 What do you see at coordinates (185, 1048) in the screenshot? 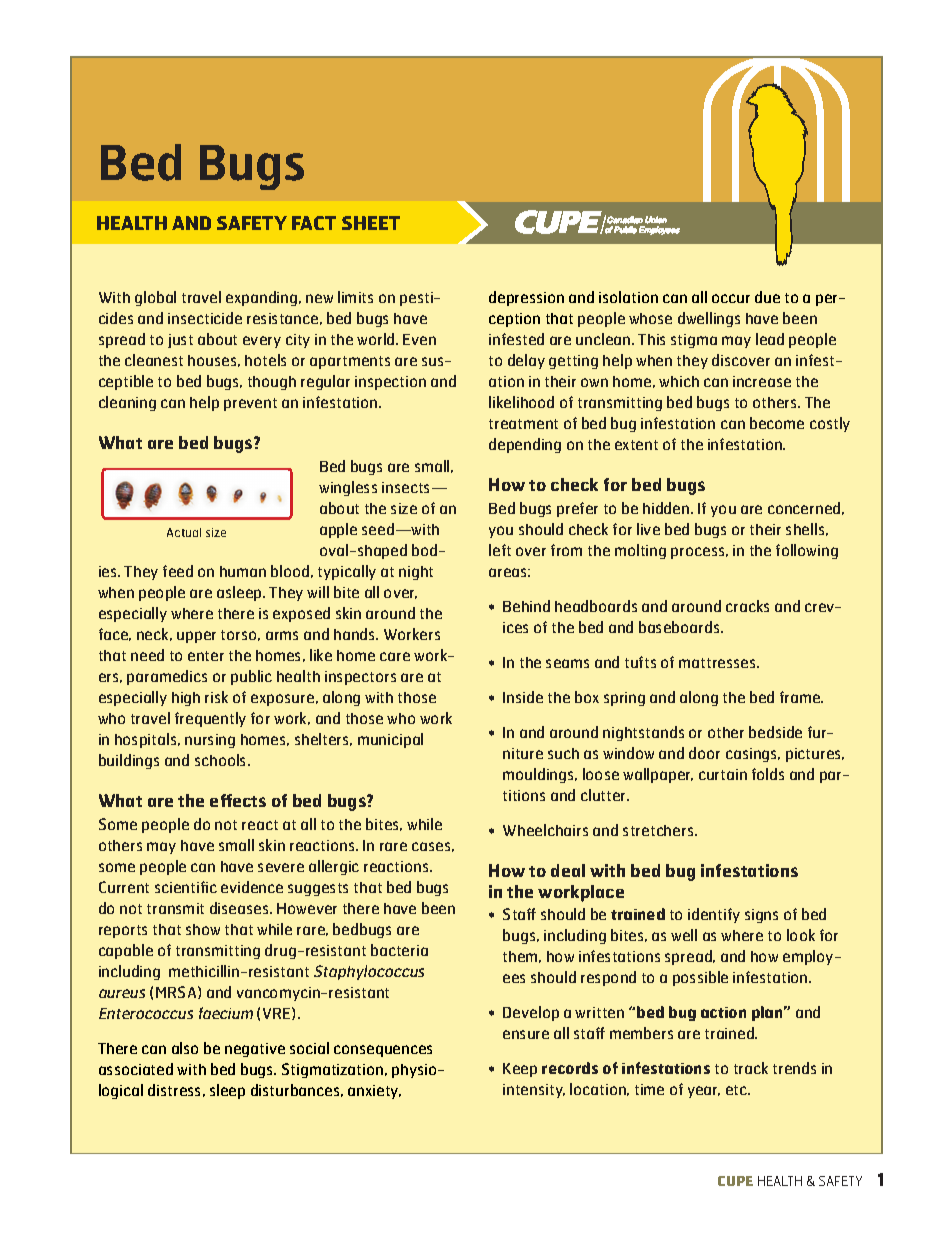
I see `also` at bounding box center [185, 1048].
